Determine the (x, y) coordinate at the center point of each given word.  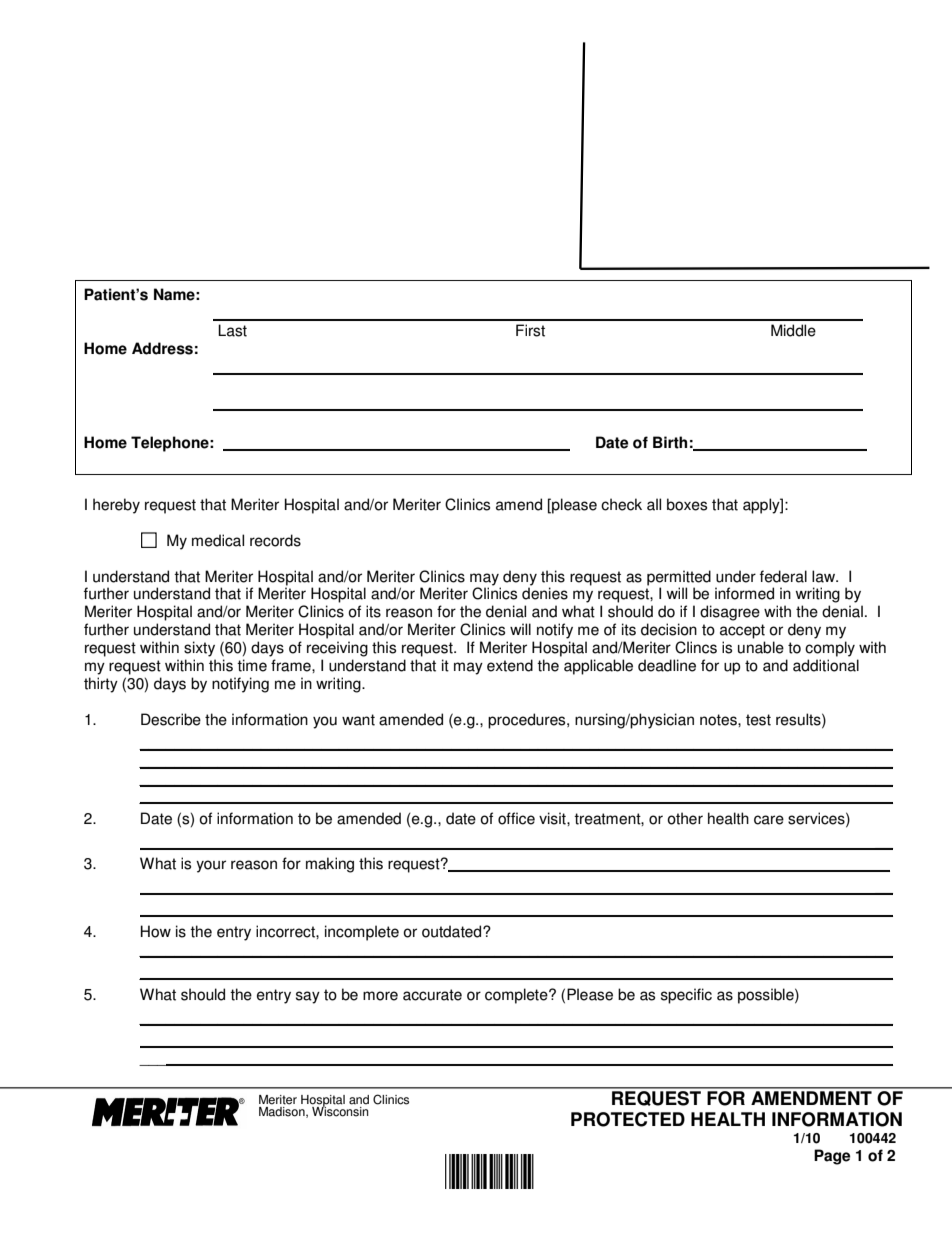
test (758, 720)
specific (686, 996)
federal (783, 576)
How (156, 931)
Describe (171, 719)
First (530, 330)
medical (218, 540)
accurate (432, 995)
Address (162, 348)
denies (545, 593)
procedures (528, 721)
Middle (793, 330)
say (308, 997)
